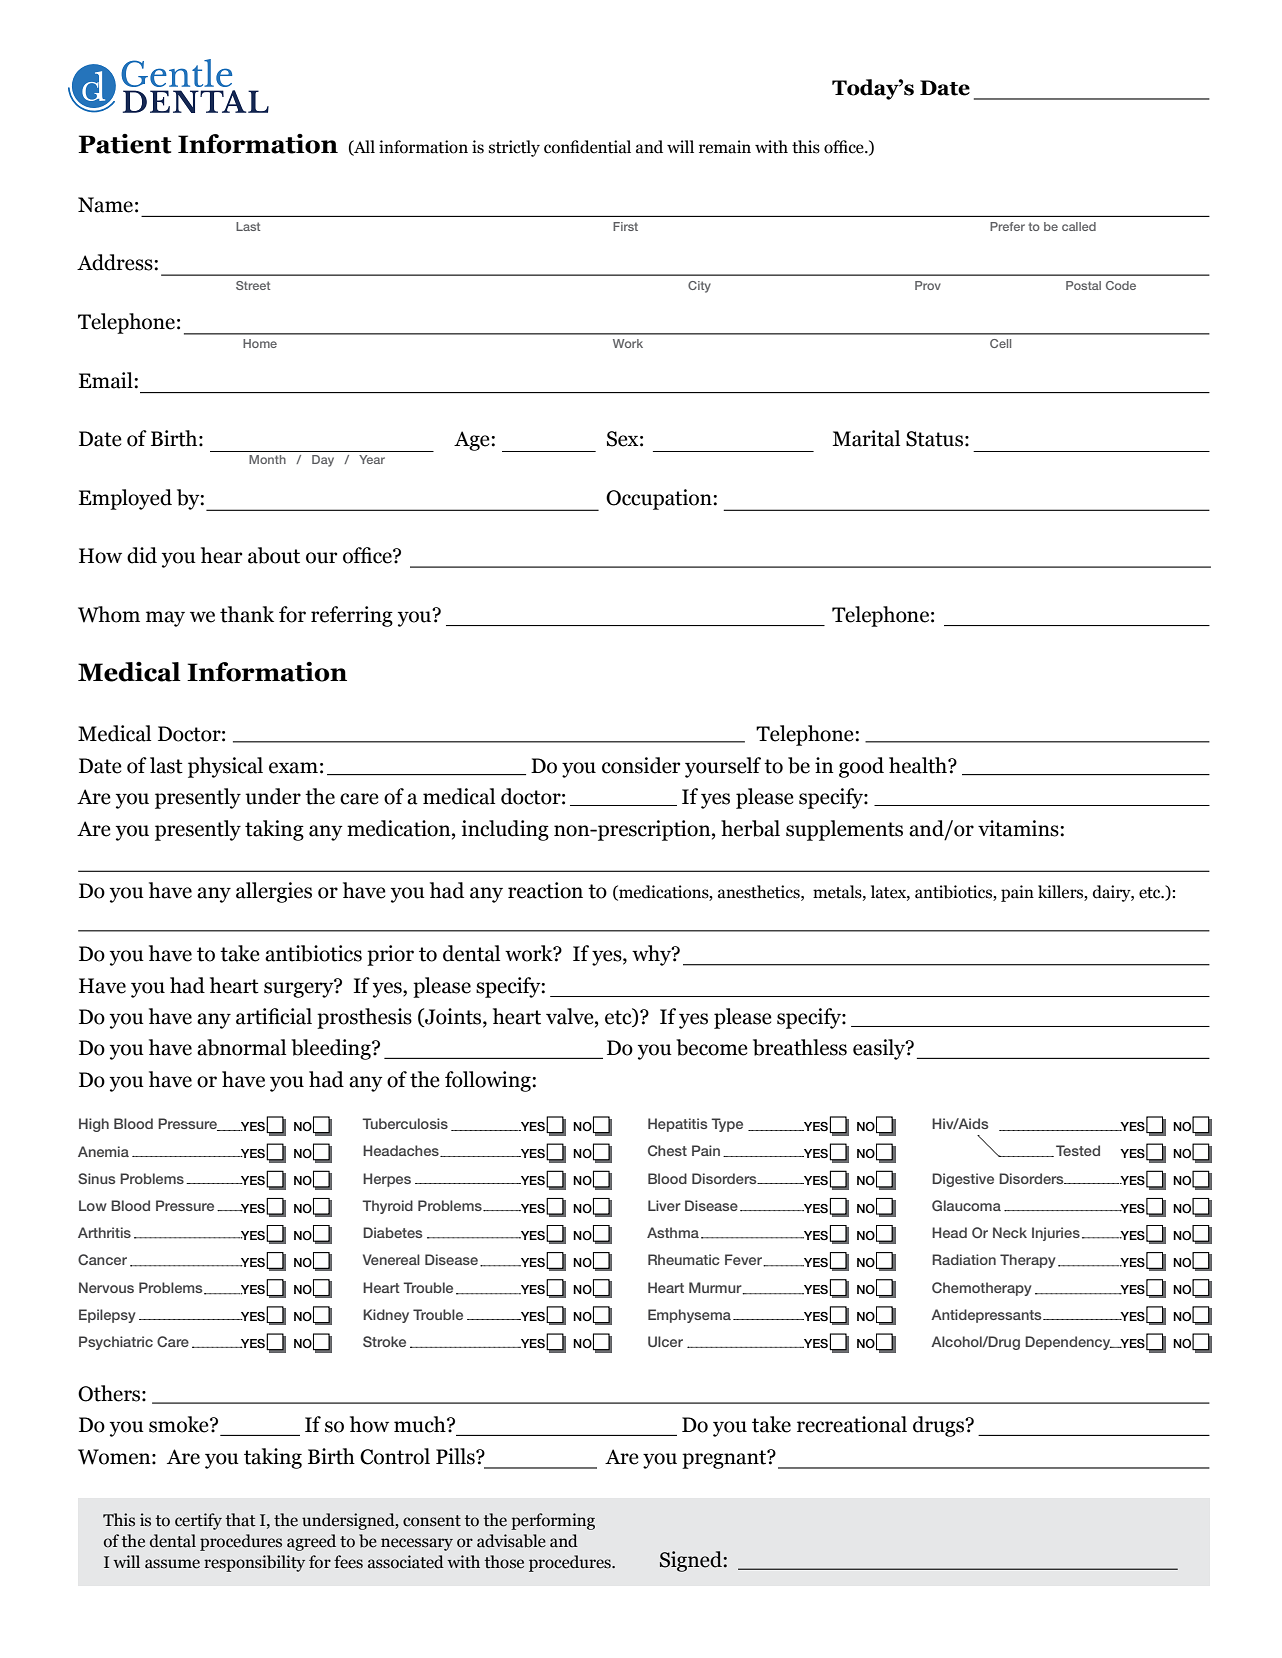 This document has width=1282, height=1658. What do you see at coordinates (664, 1205) in the document?
I see `Liver` at bounding box center [664, 1205].
